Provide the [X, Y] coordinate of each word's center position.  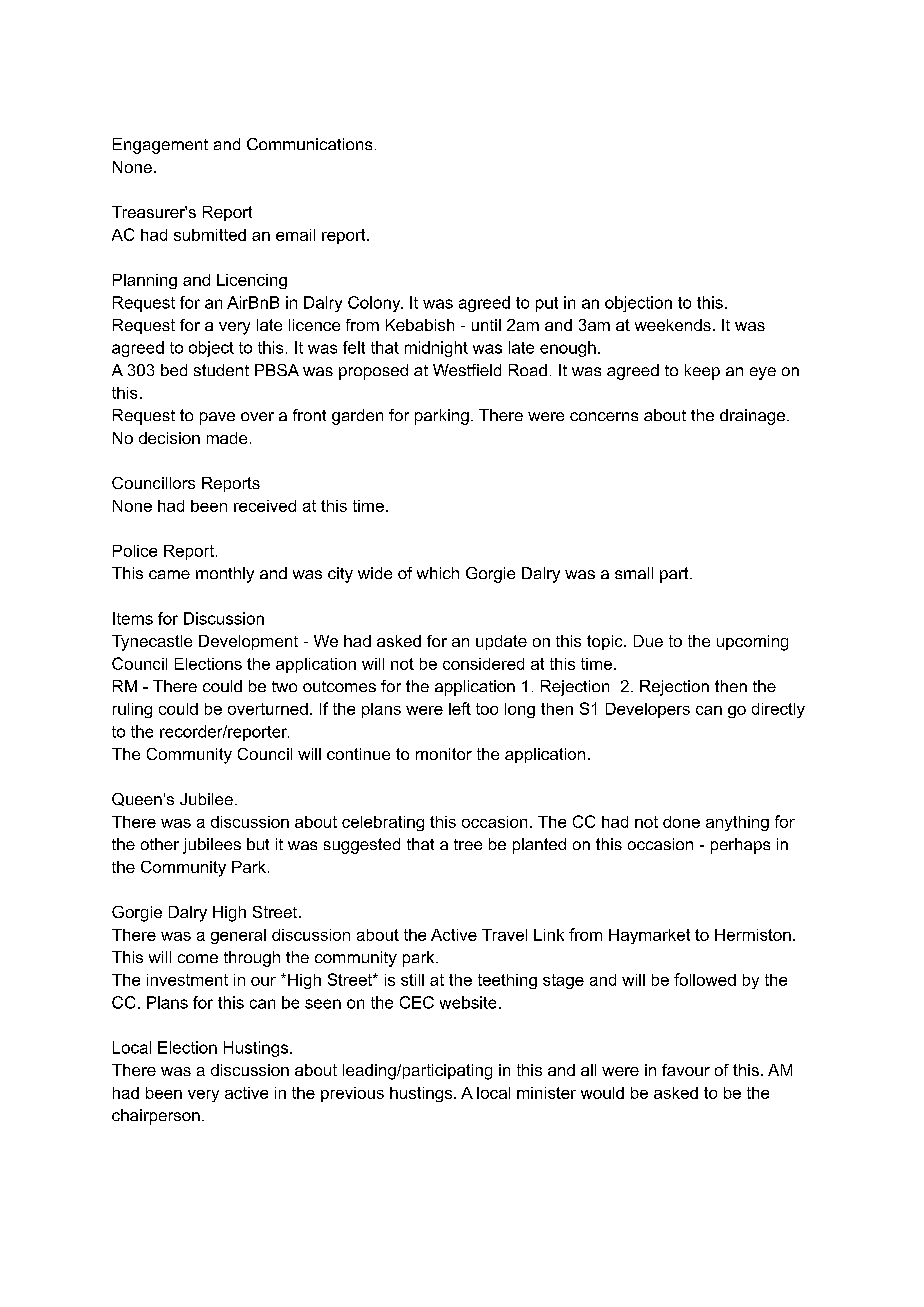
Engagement [160, 146]
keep [702, 372]
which [438, 573]
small [634, 573]
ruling [132, 710]
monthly [225, 575]
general [238, 936]
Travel [504, 935]
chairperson [156, 1117]
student [221, 370]
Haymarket [649, 936]
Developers [648, 710]
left [460, 708]
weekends [673, 325]
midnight [436, 349]
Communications [309, 144]
